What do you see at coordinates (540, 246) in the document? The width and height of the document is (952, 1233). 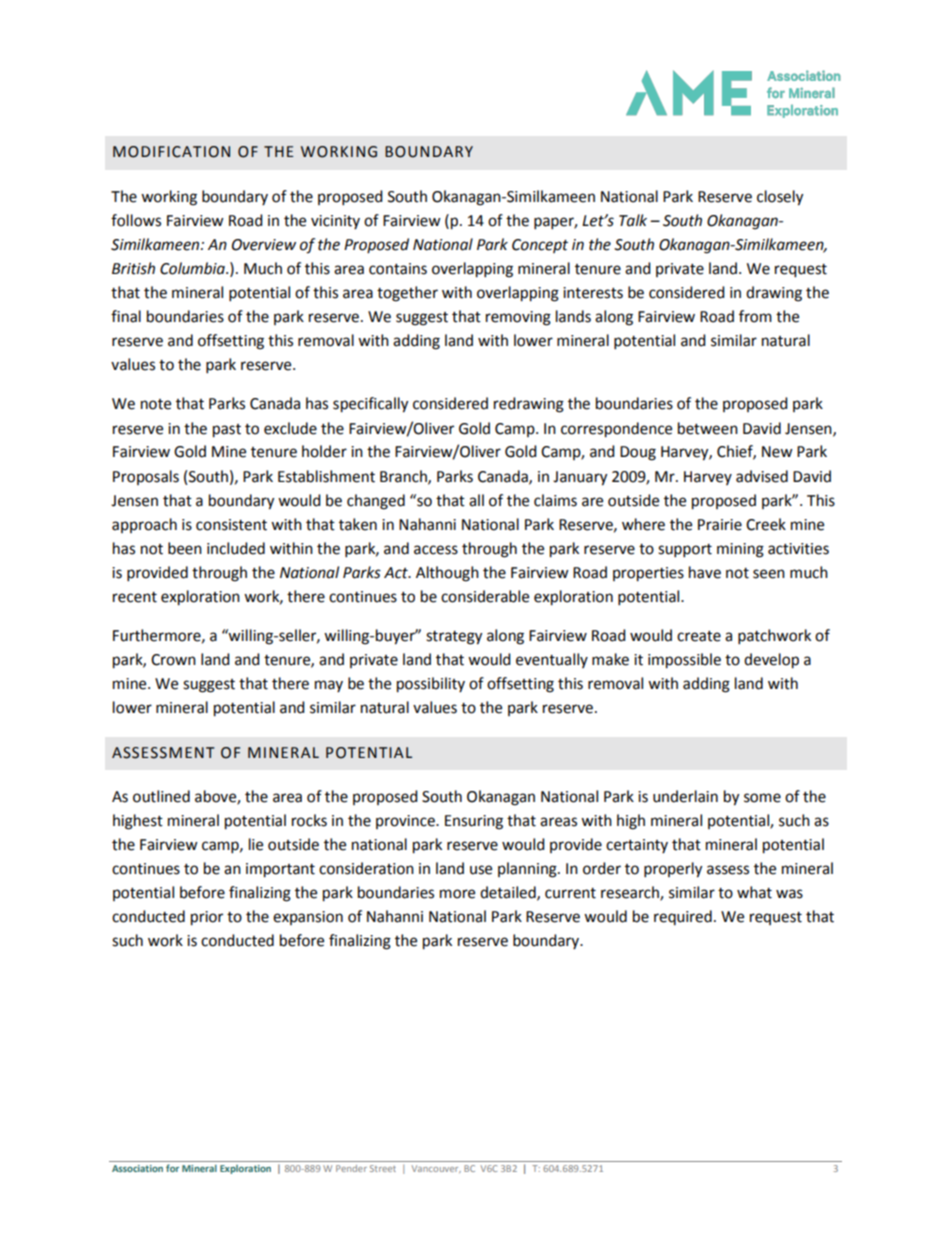 I see `Concept` at bounding box center [540, 246].
